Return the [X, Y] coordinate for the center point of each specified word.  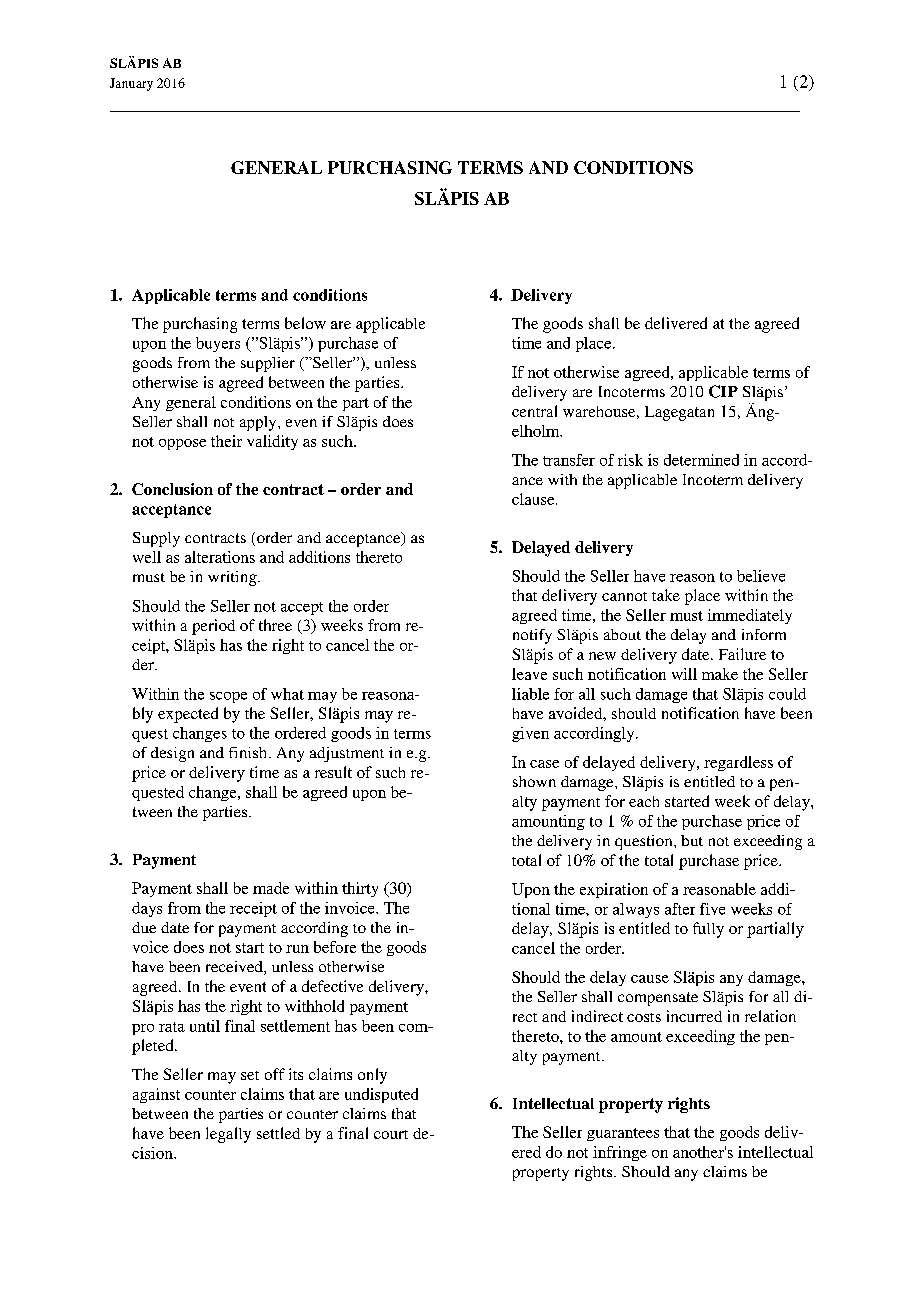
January [131, 84]
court [391, 1134]
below [305, 323]
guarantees [623, 1134]
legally [228, 1135]
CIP [723, 391]
